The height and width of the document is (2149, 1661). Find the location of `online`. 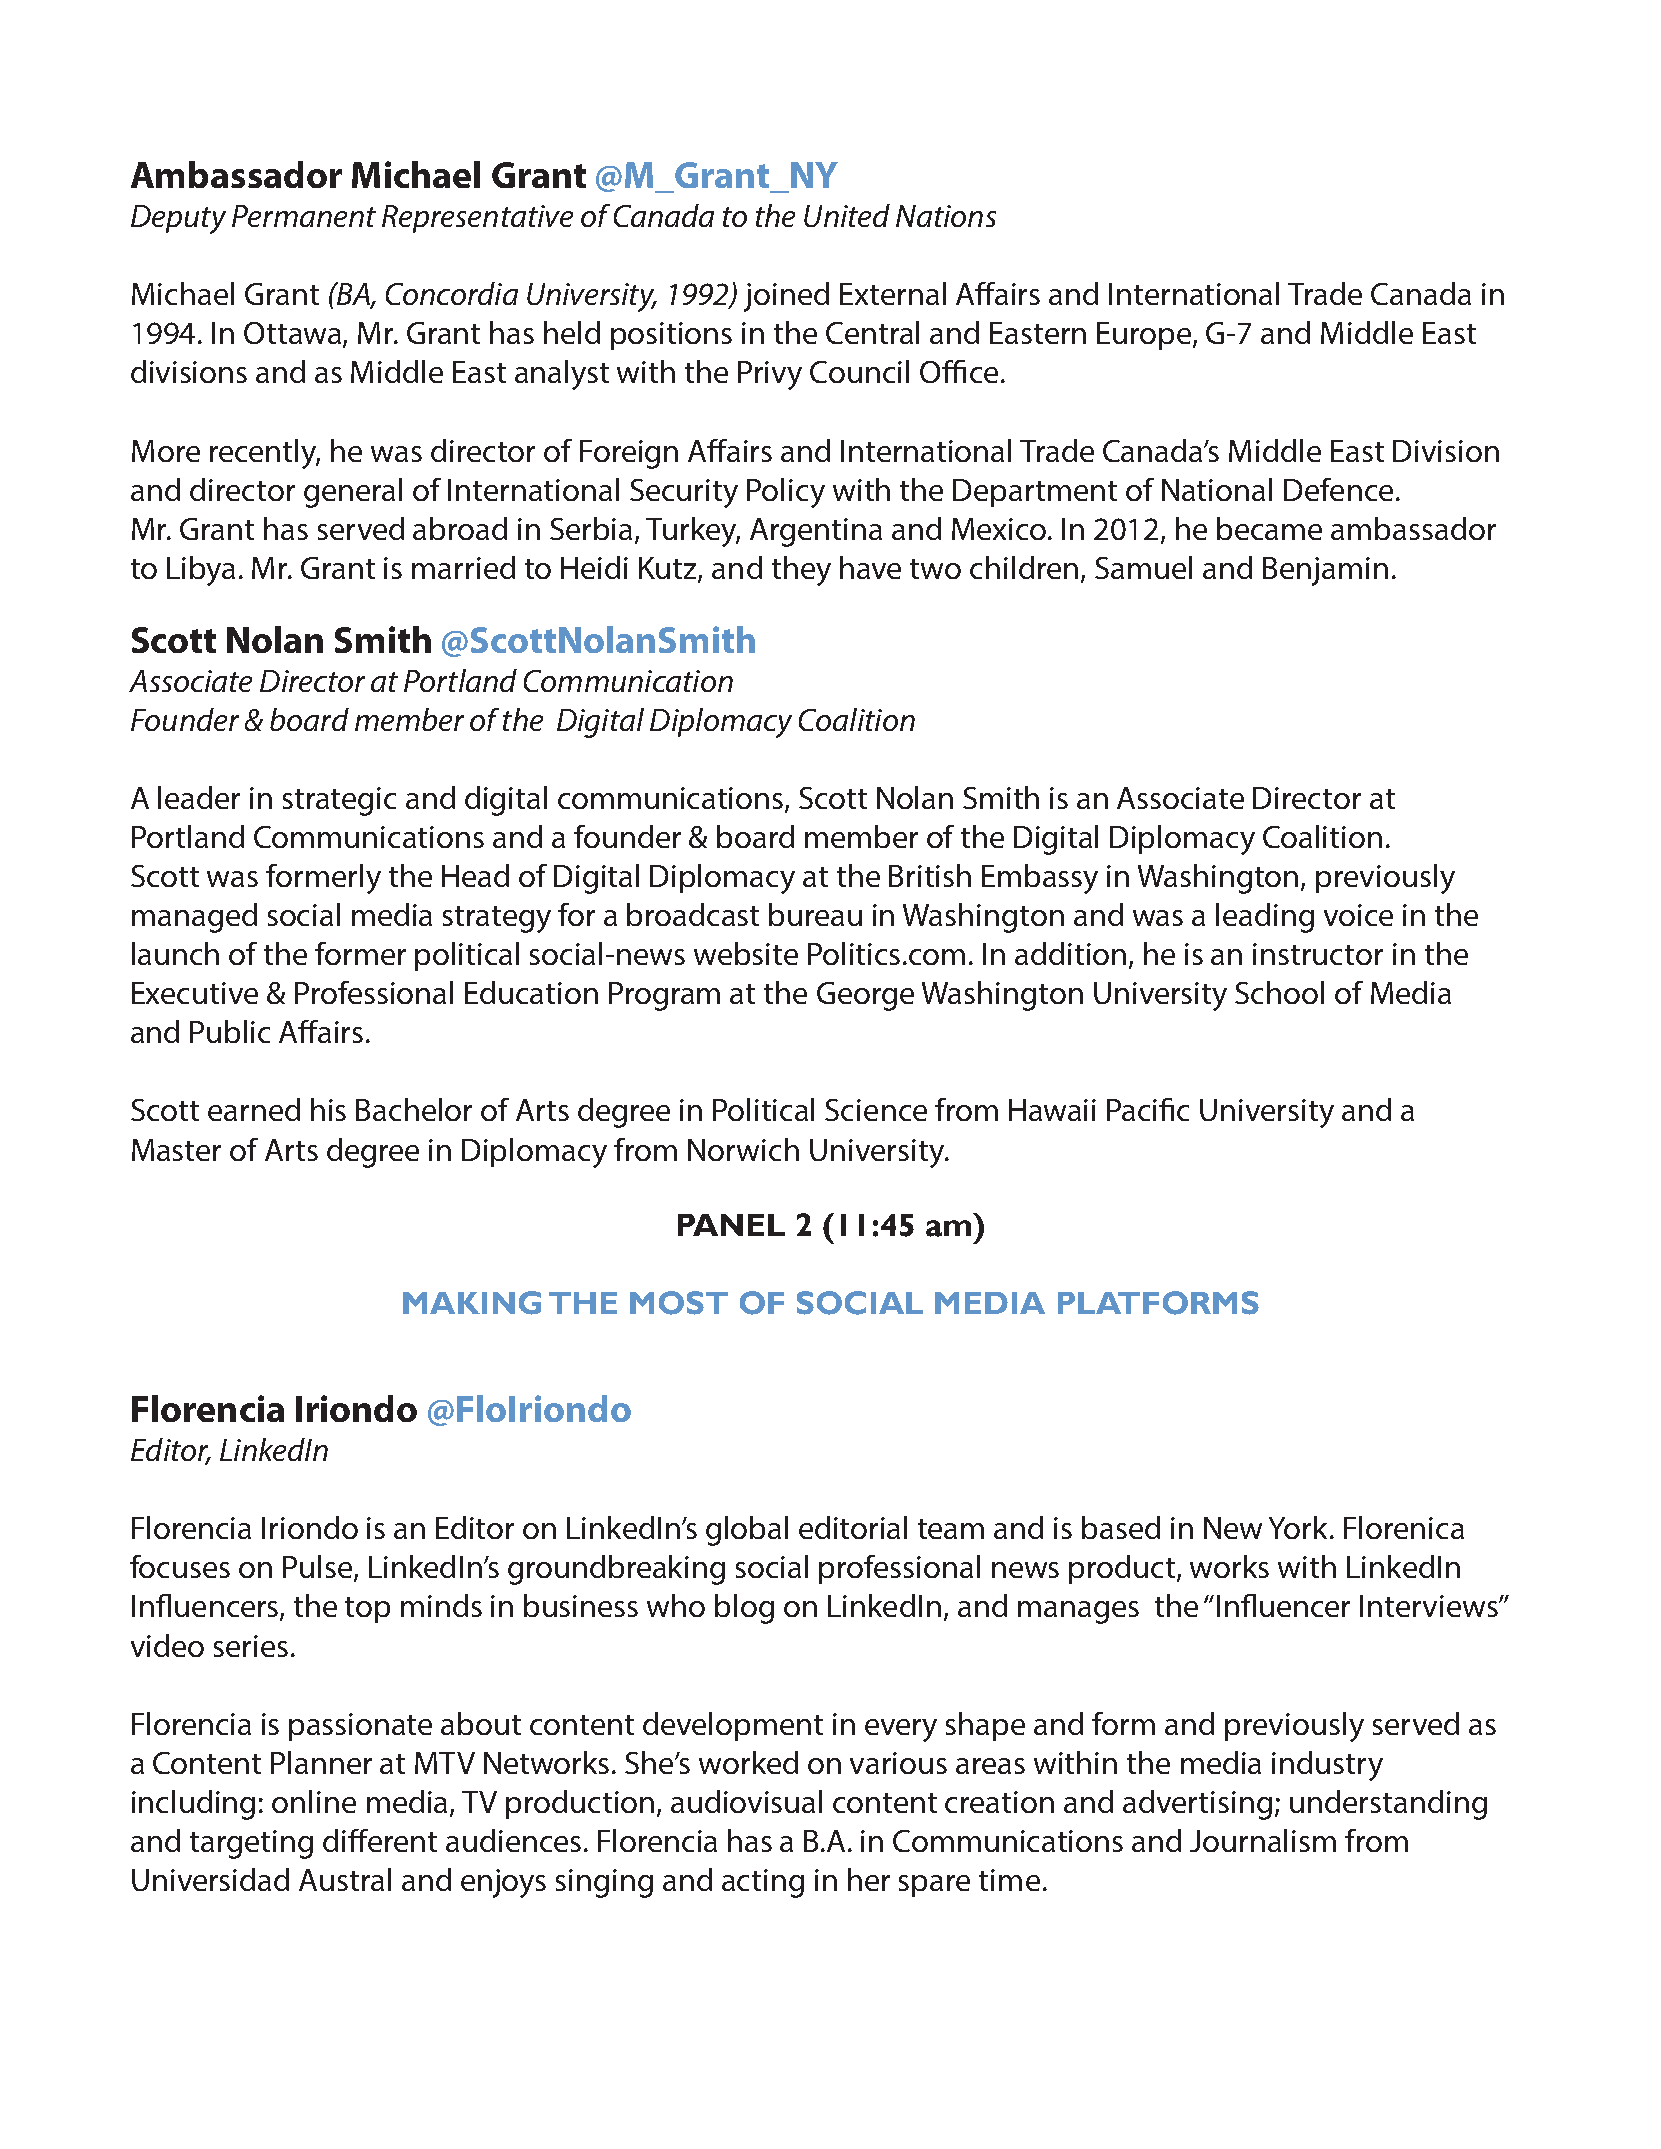

online is located at coordinates (314, 1801).
